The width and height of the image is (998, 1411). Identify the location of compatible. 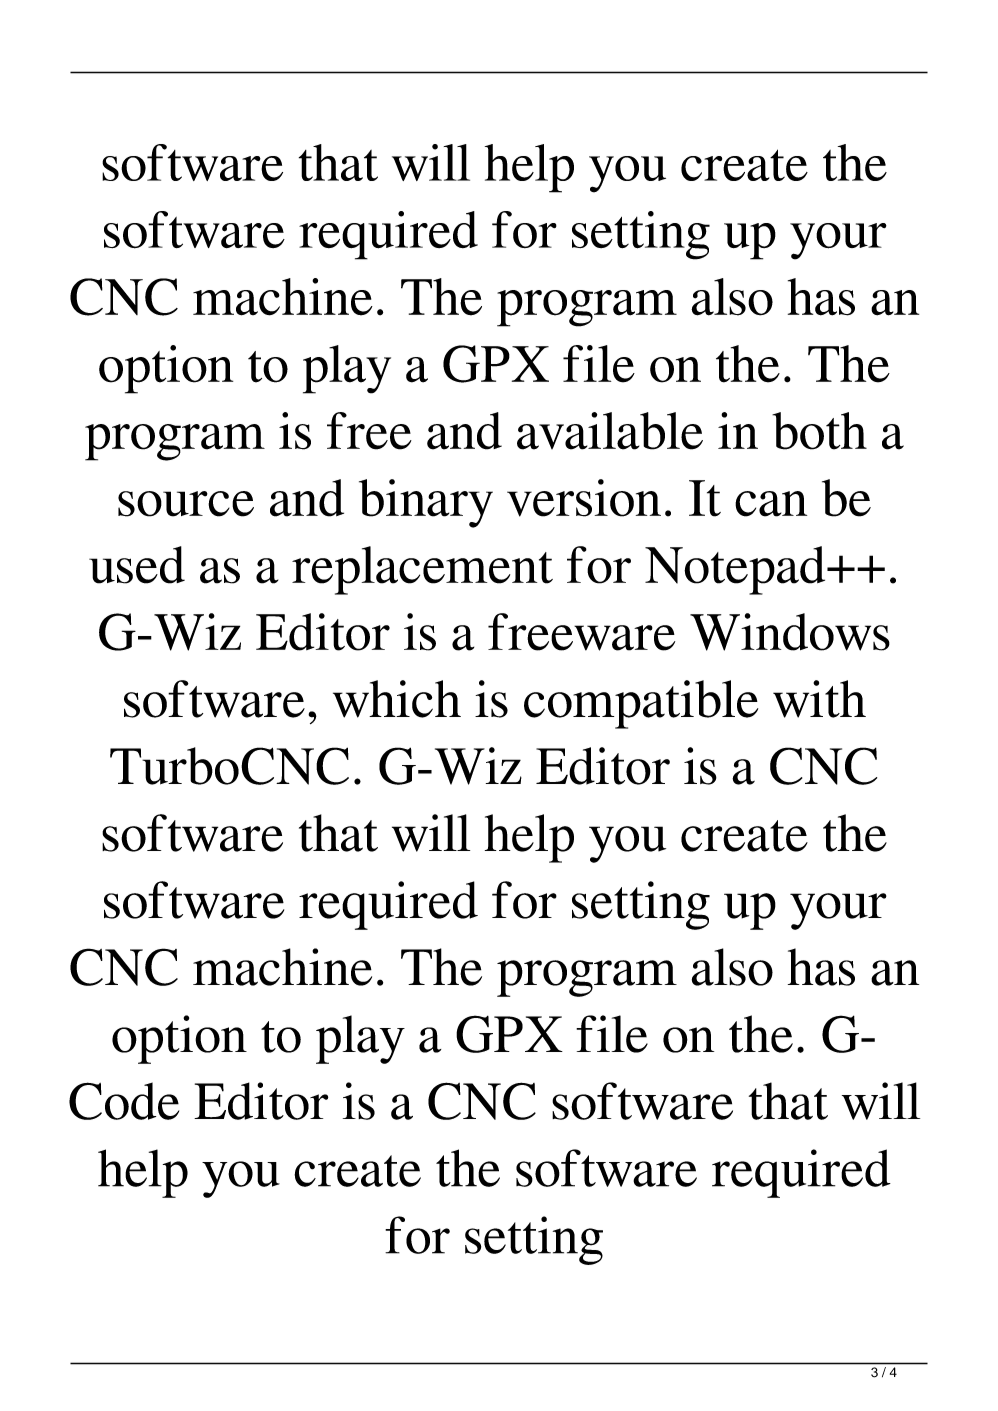
(641, 704).
